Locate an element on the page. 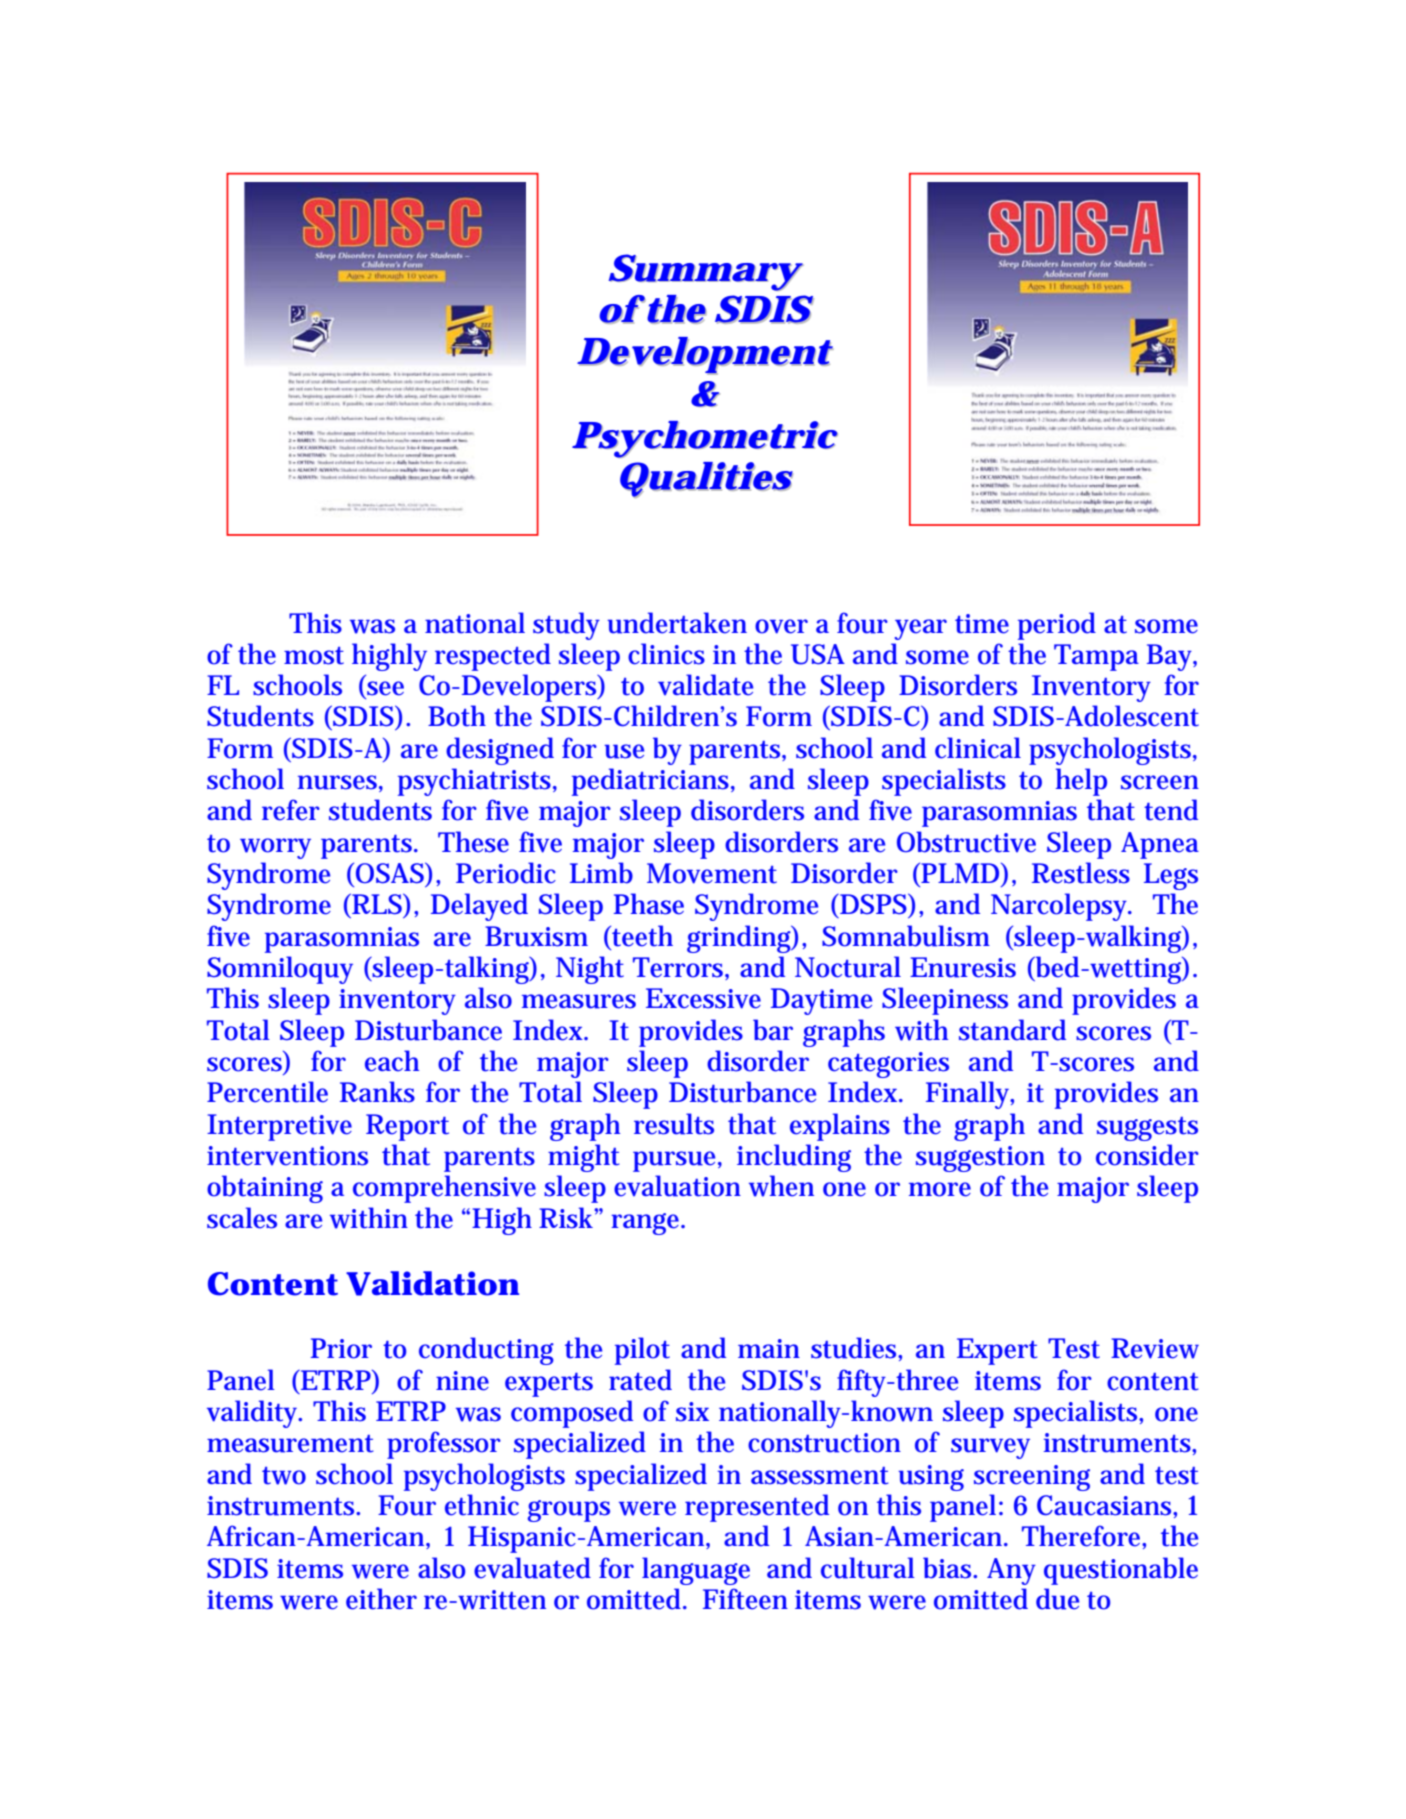  either is located at coordinates (381, 1599).
